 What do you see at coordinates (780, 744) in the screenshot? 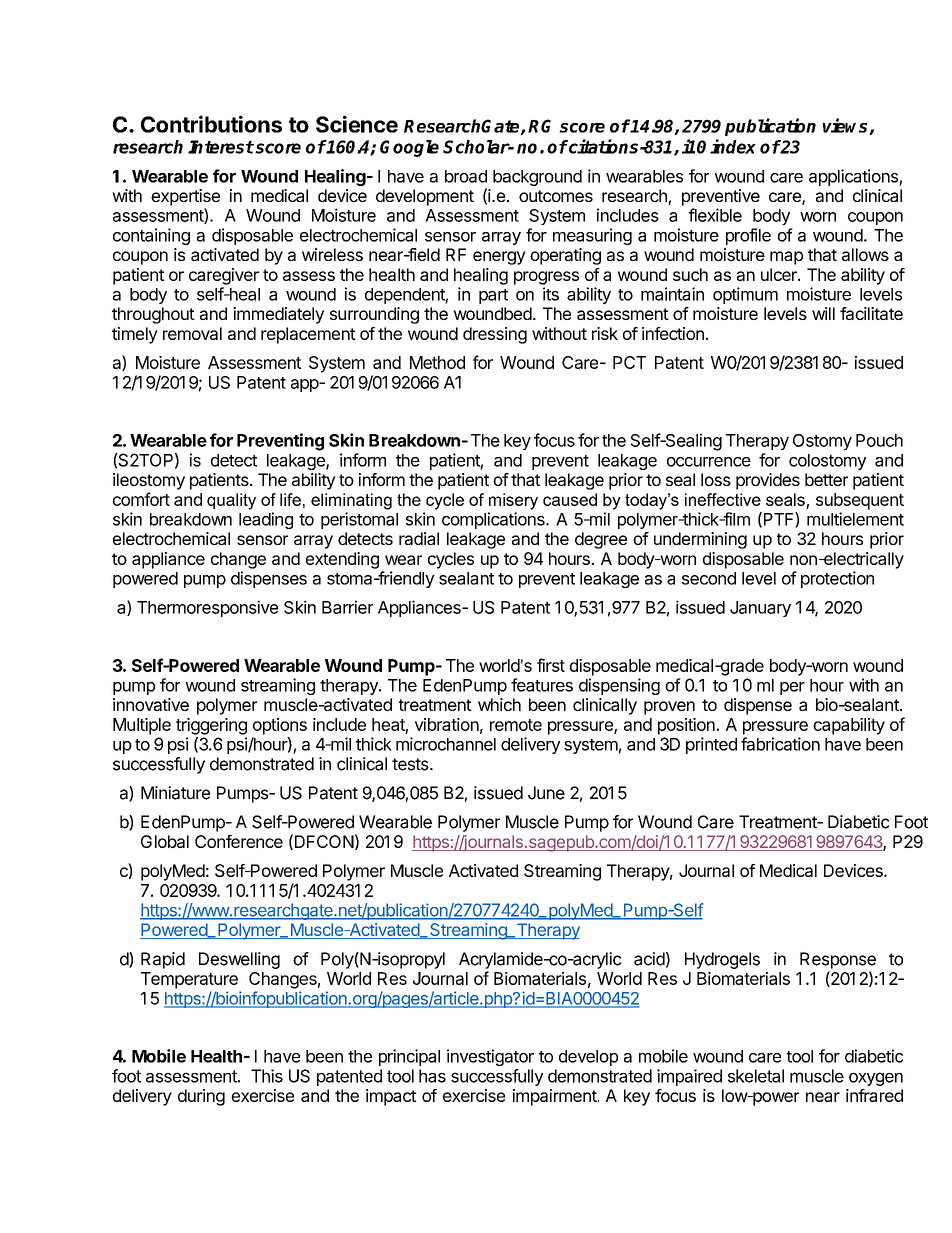
I see `fabrication` at bounding box center [780, 744].
